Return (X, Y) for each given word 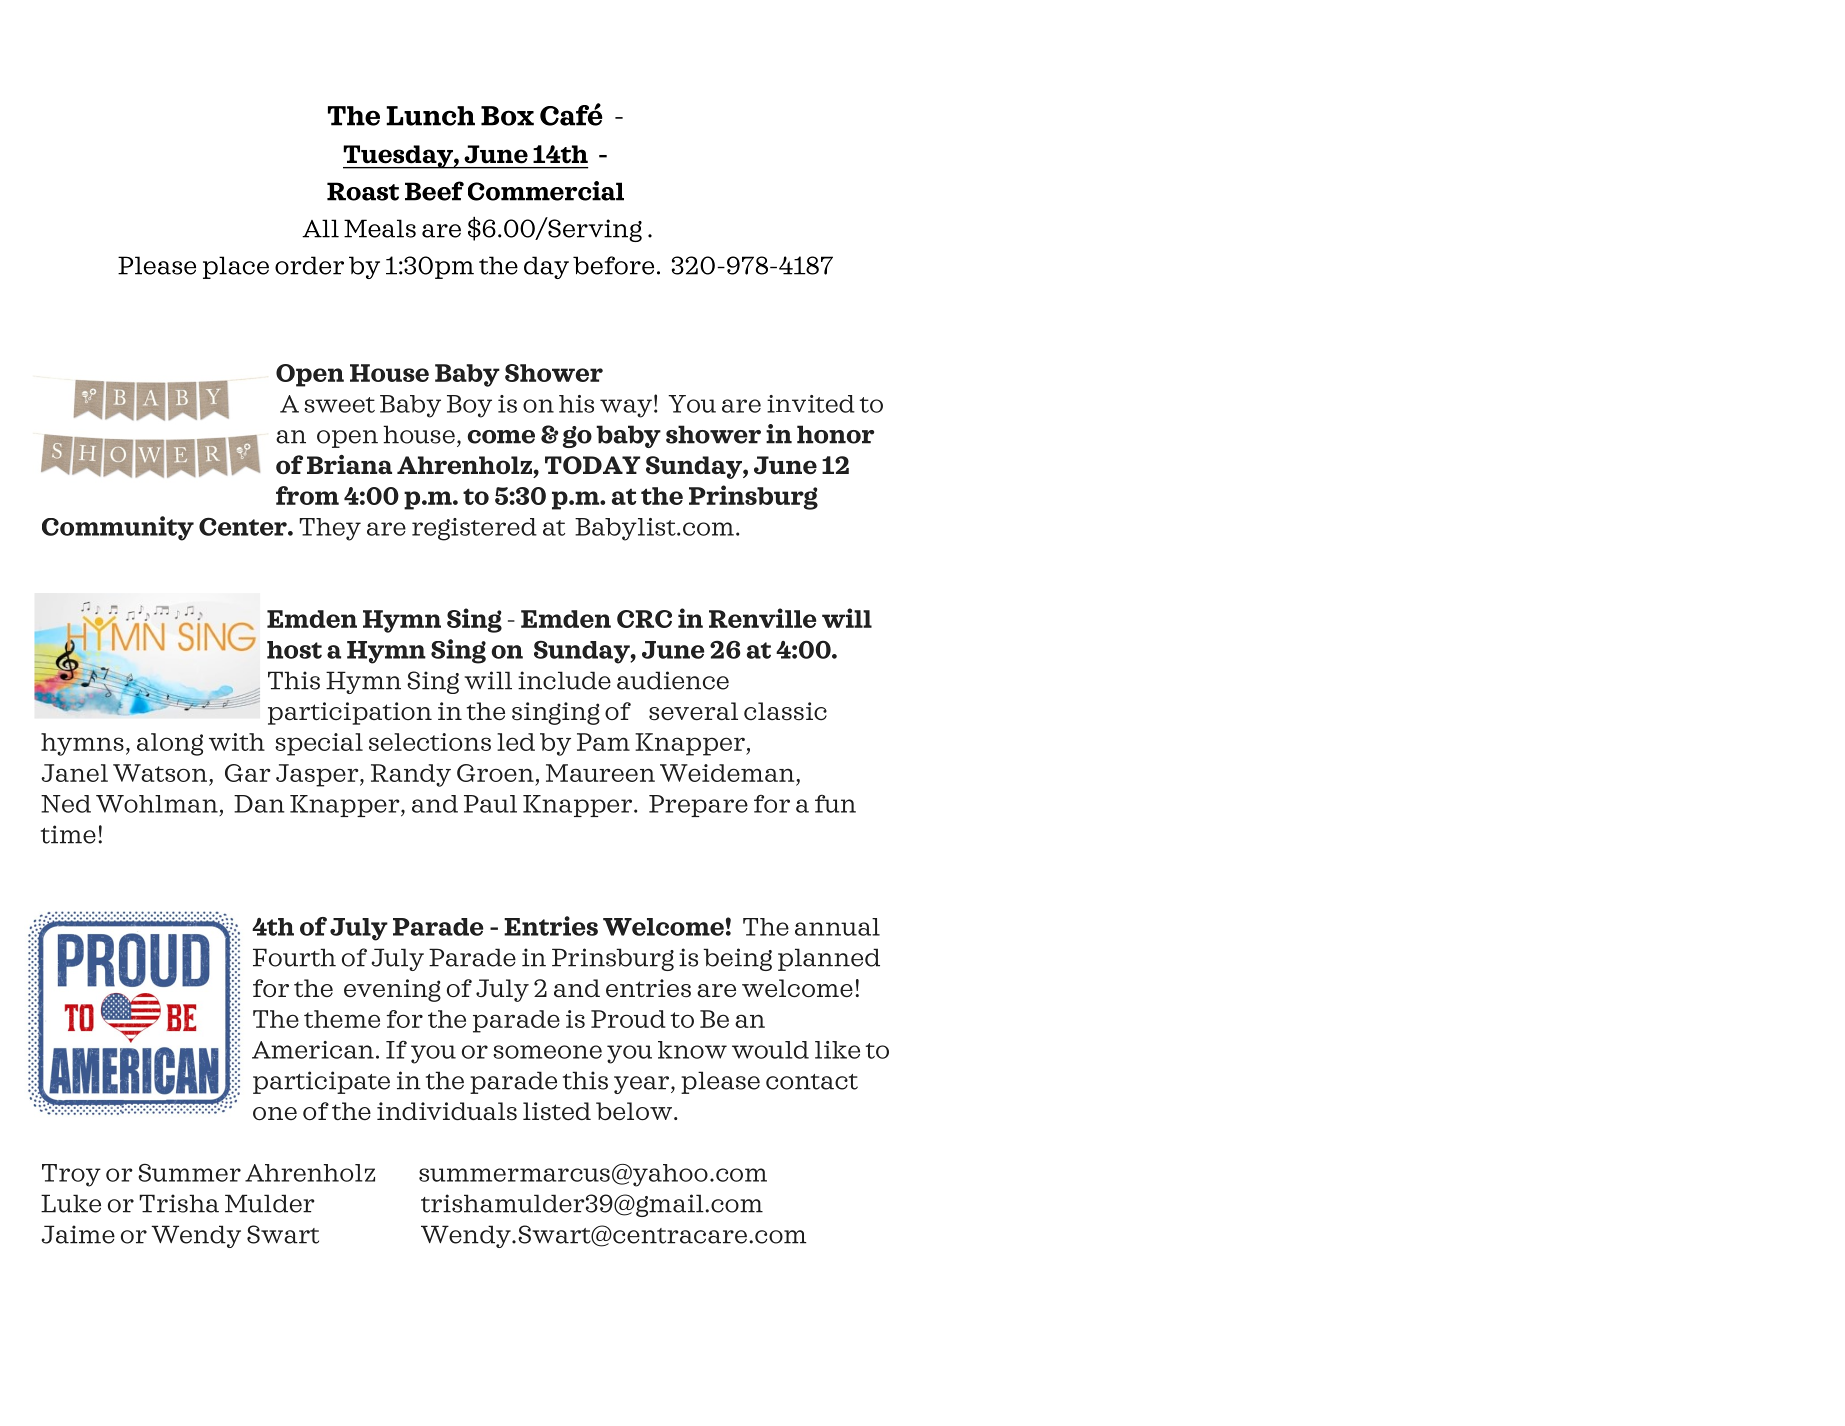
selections (430, 742)
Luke (71, 1203)
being (737, 959)
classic (785, 711)
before (613, 265)
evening (392, 990)
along (170, 744)
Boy (469, 406)
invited (811, 404)
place (236, 267)
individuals (447, 1111)
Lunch (430, 116)
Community (118, 528)
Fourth (294, 957)
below (634, 1111)
